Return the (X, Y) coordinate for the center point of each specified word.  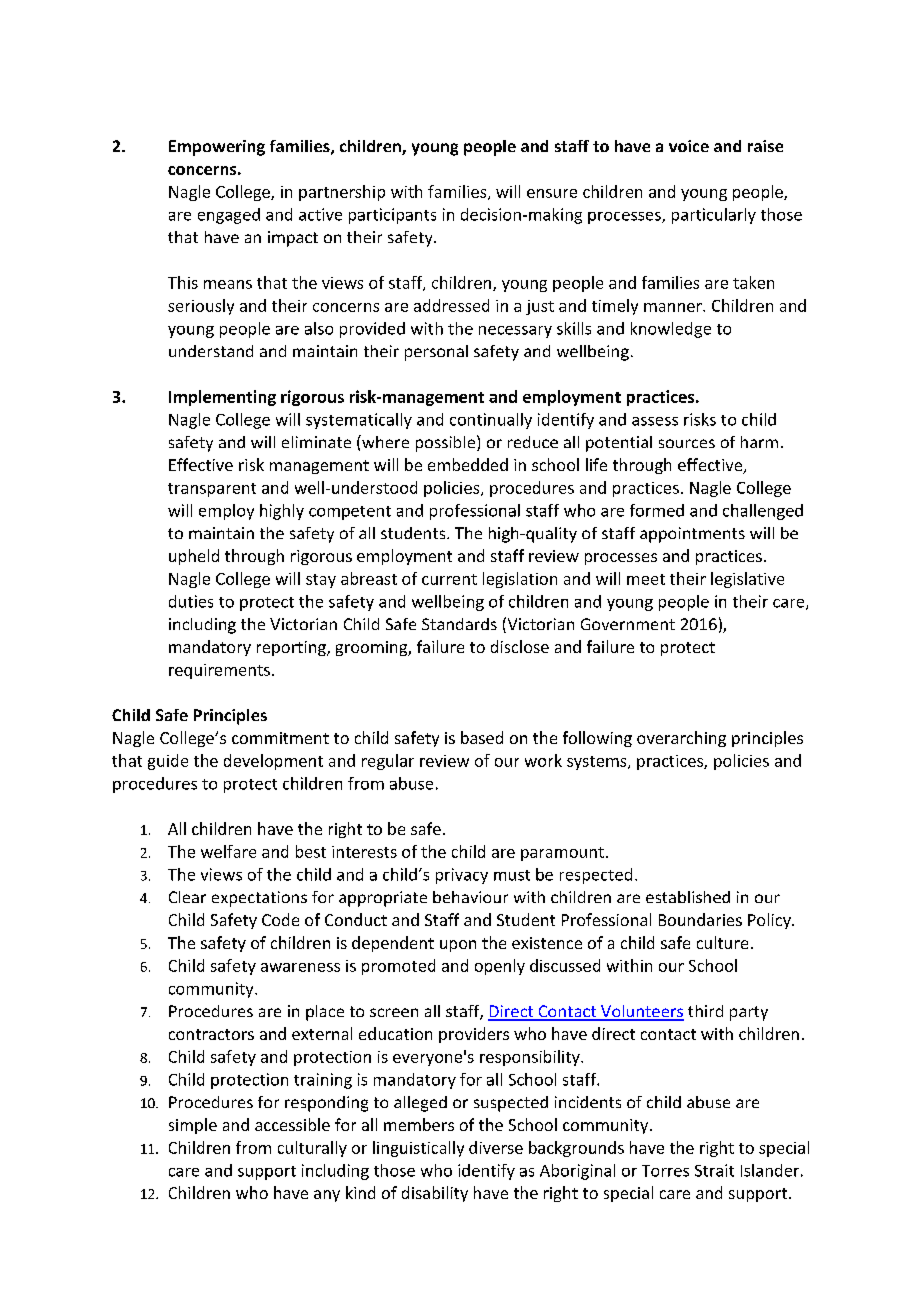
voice (689, 146)
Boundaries (700, 919)
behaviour (470, 897)
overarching (681, 739)
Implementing (222, 398)
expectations (259, 899)
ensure (552, 193)
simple (193, 1126)
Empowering (217, 148)
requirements (219, 671)
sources (687, 443)
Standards (459, 624)
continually (491, 421)
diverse (496, 1147)
